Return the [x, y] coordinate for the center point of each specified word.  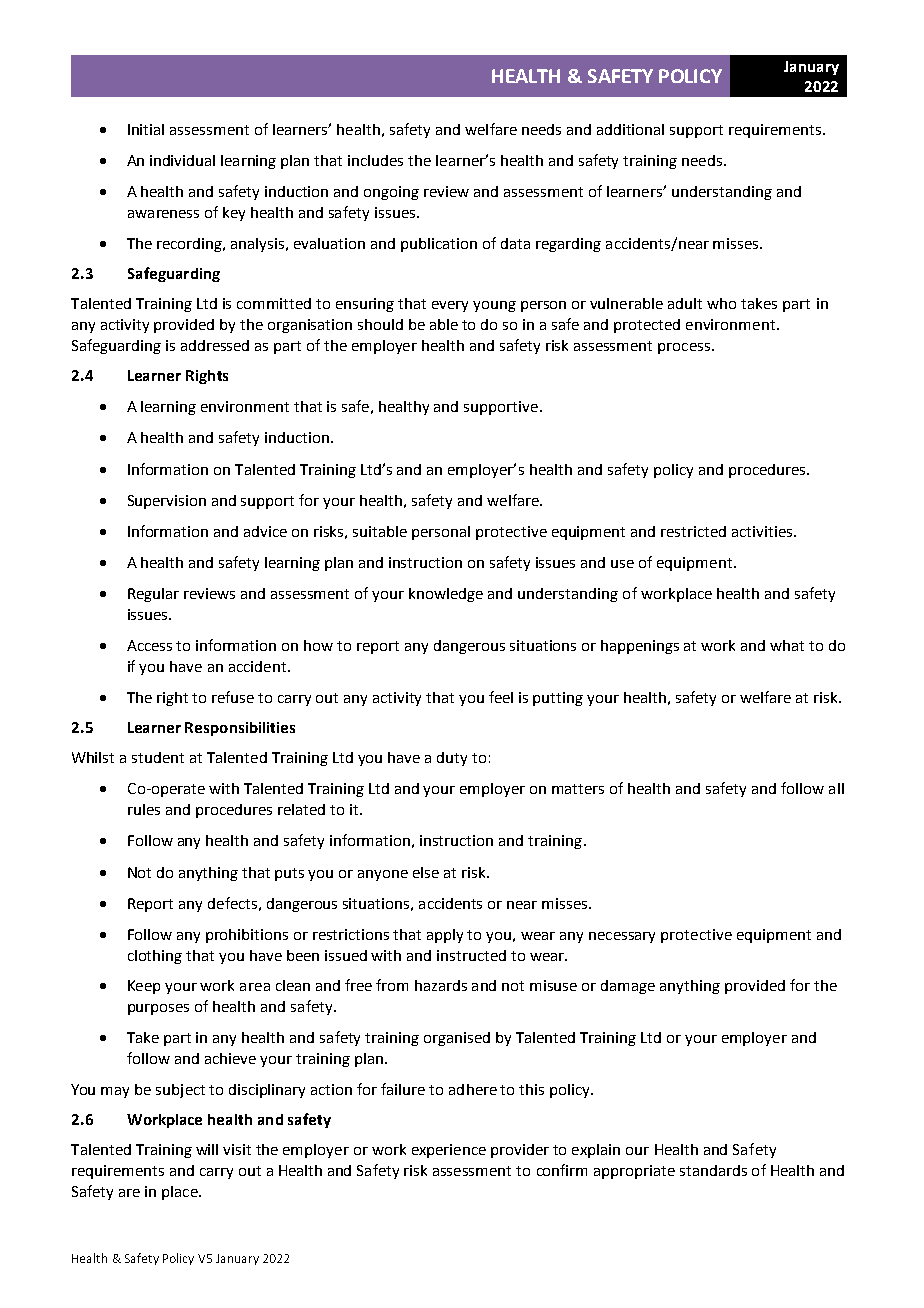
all [836, 788]
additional [630, 129]
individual [182, 160]
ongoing [391, 193]
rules [144, 809]
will [207, 1149]
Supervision [167, 502]
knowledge [446, 595]
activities [763, 531]
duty [452, 759]
